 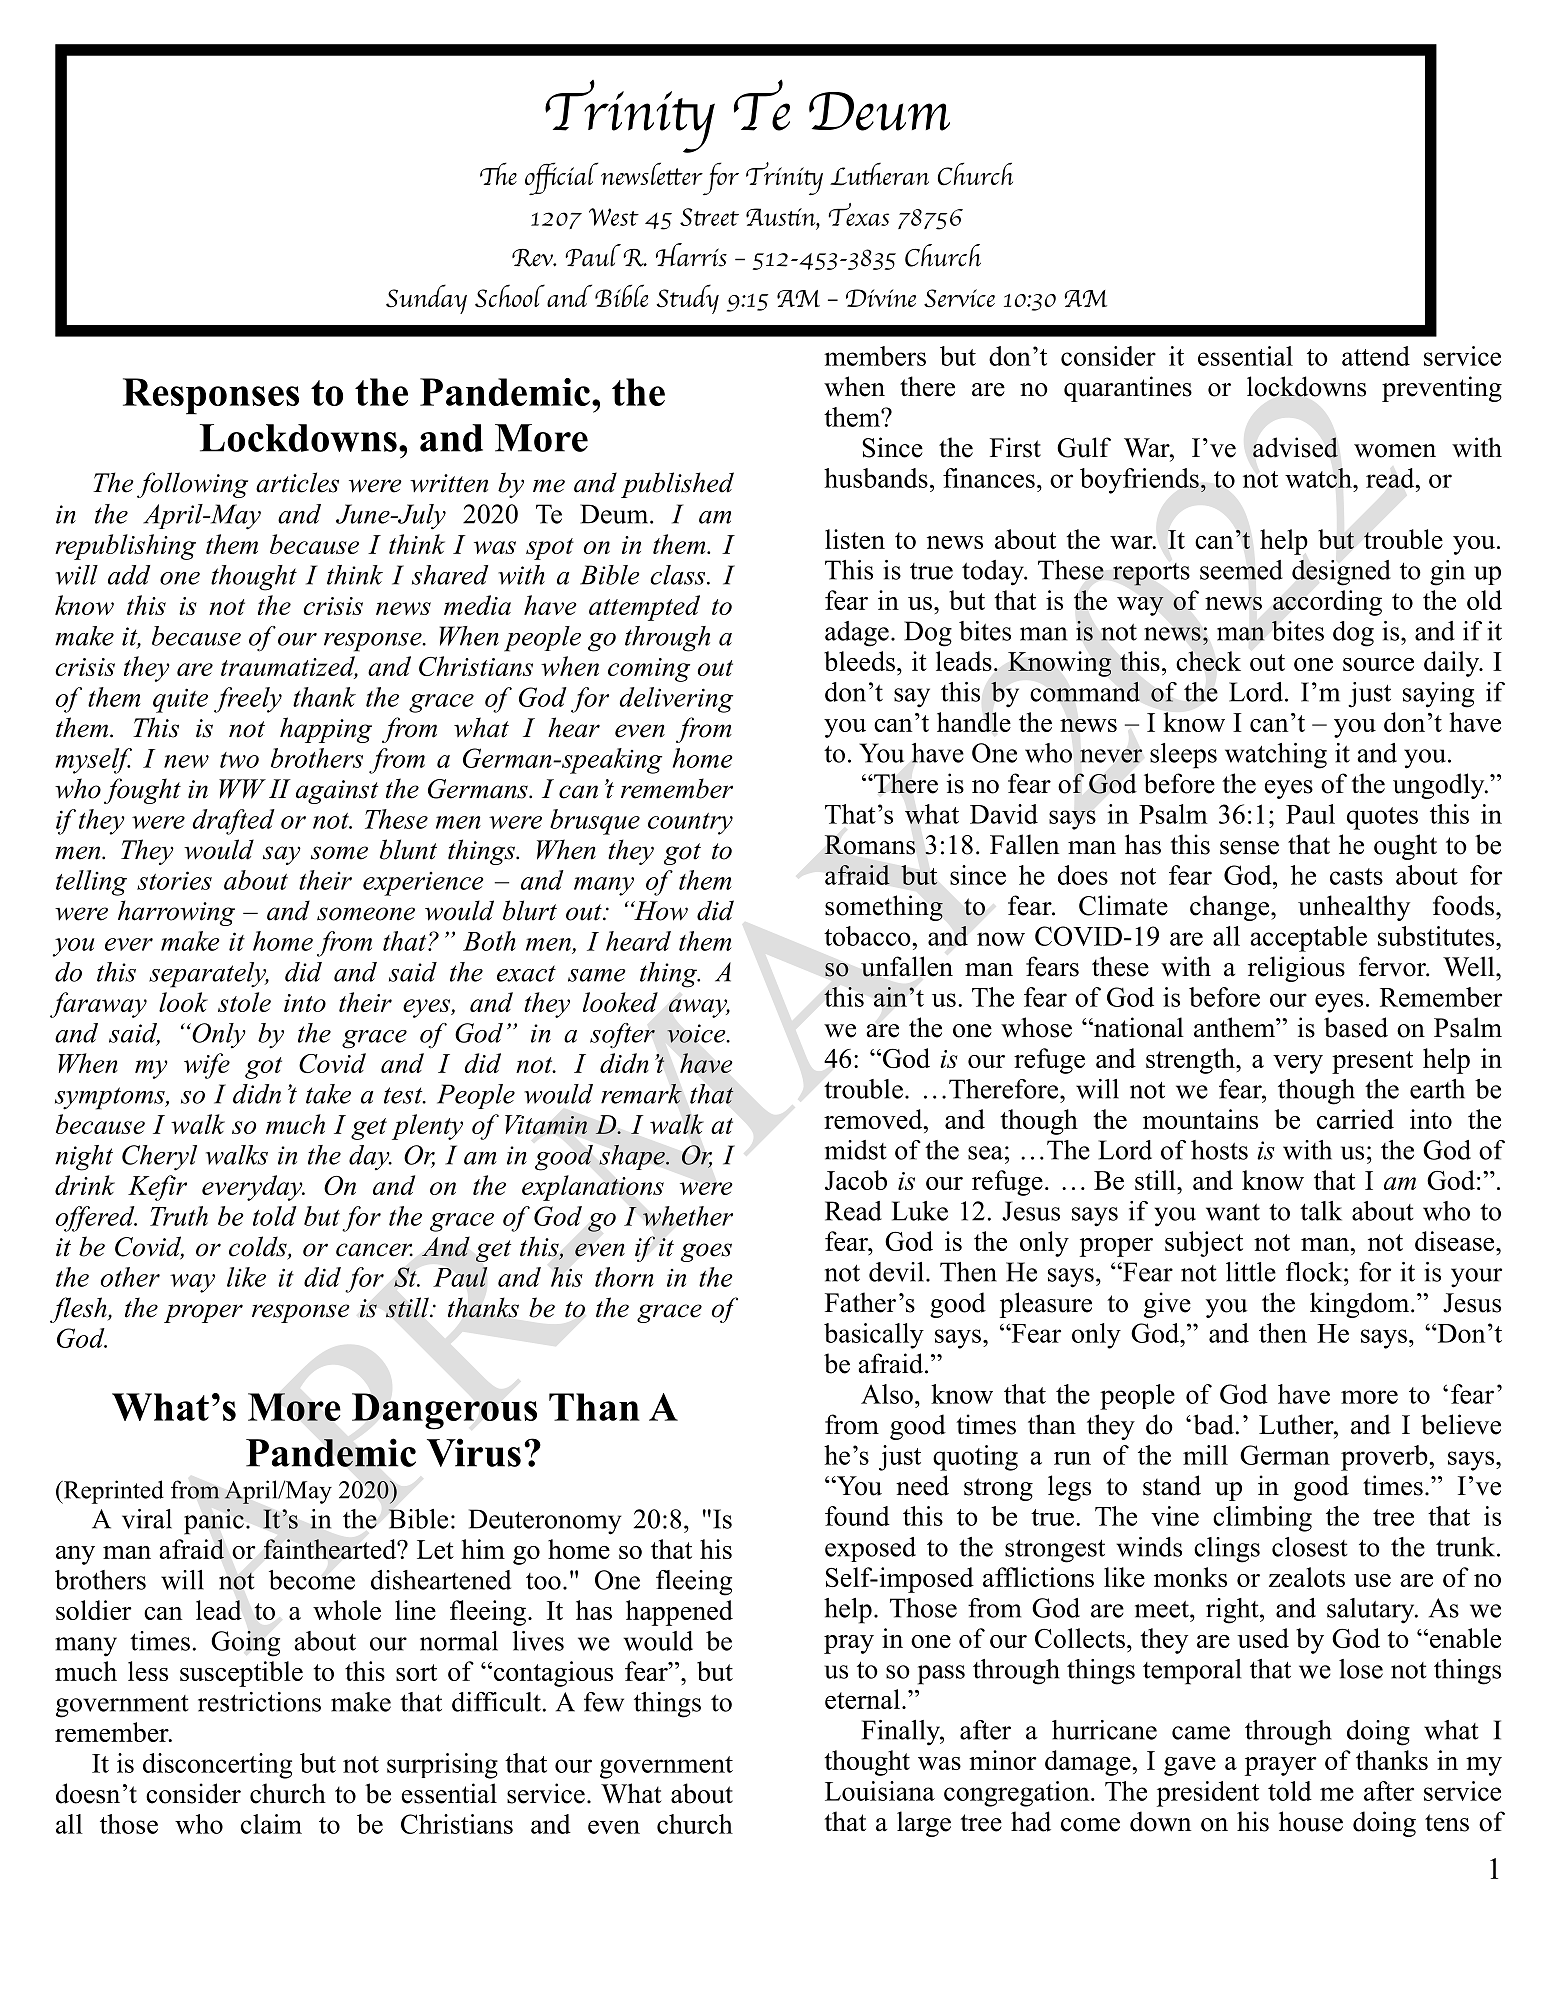 What do you see at coordinates (855, 539) in the screenshot?
I see `listen` at bounding box center [855, 539].
